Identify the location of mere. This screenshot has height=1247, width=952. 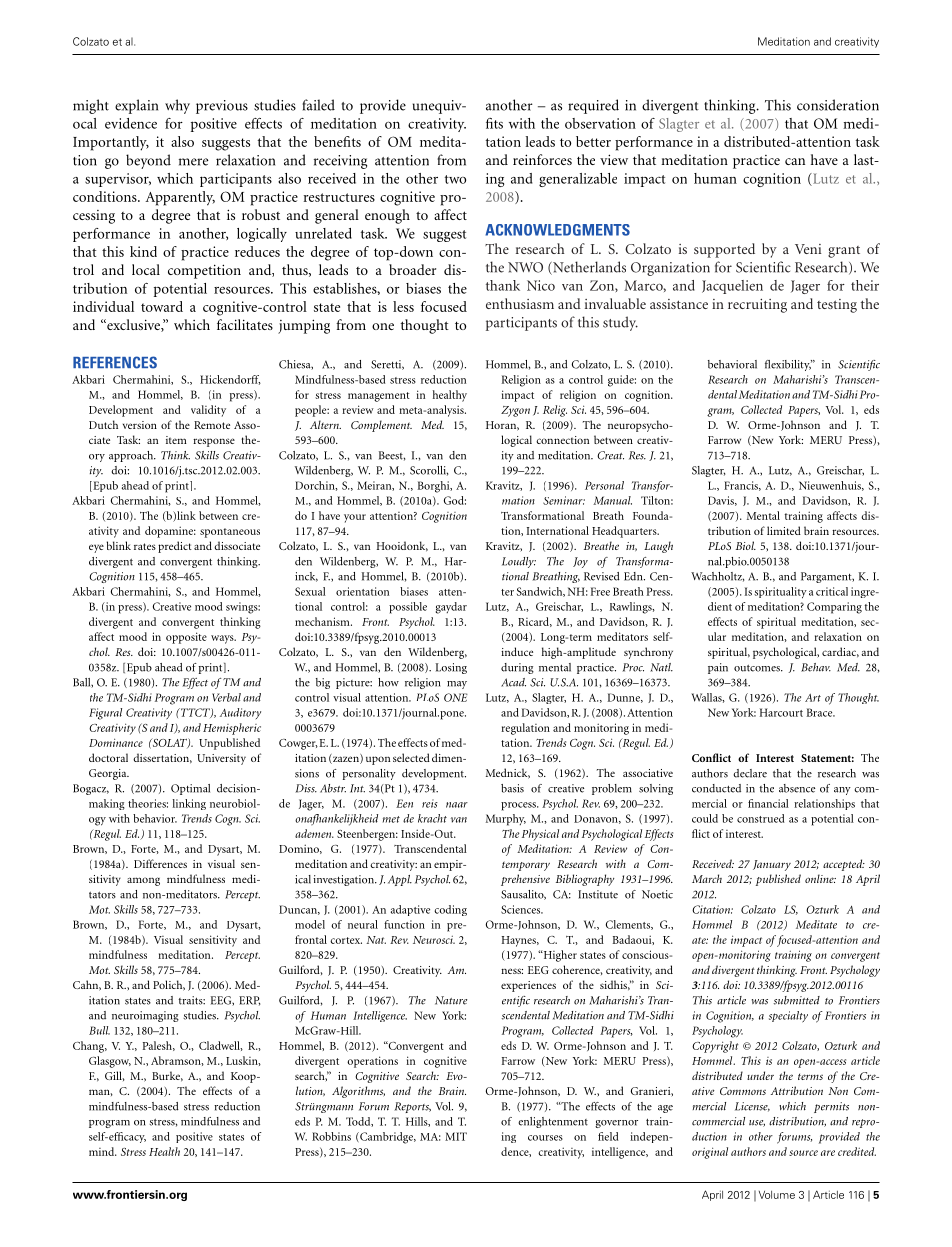
(194, 162).
